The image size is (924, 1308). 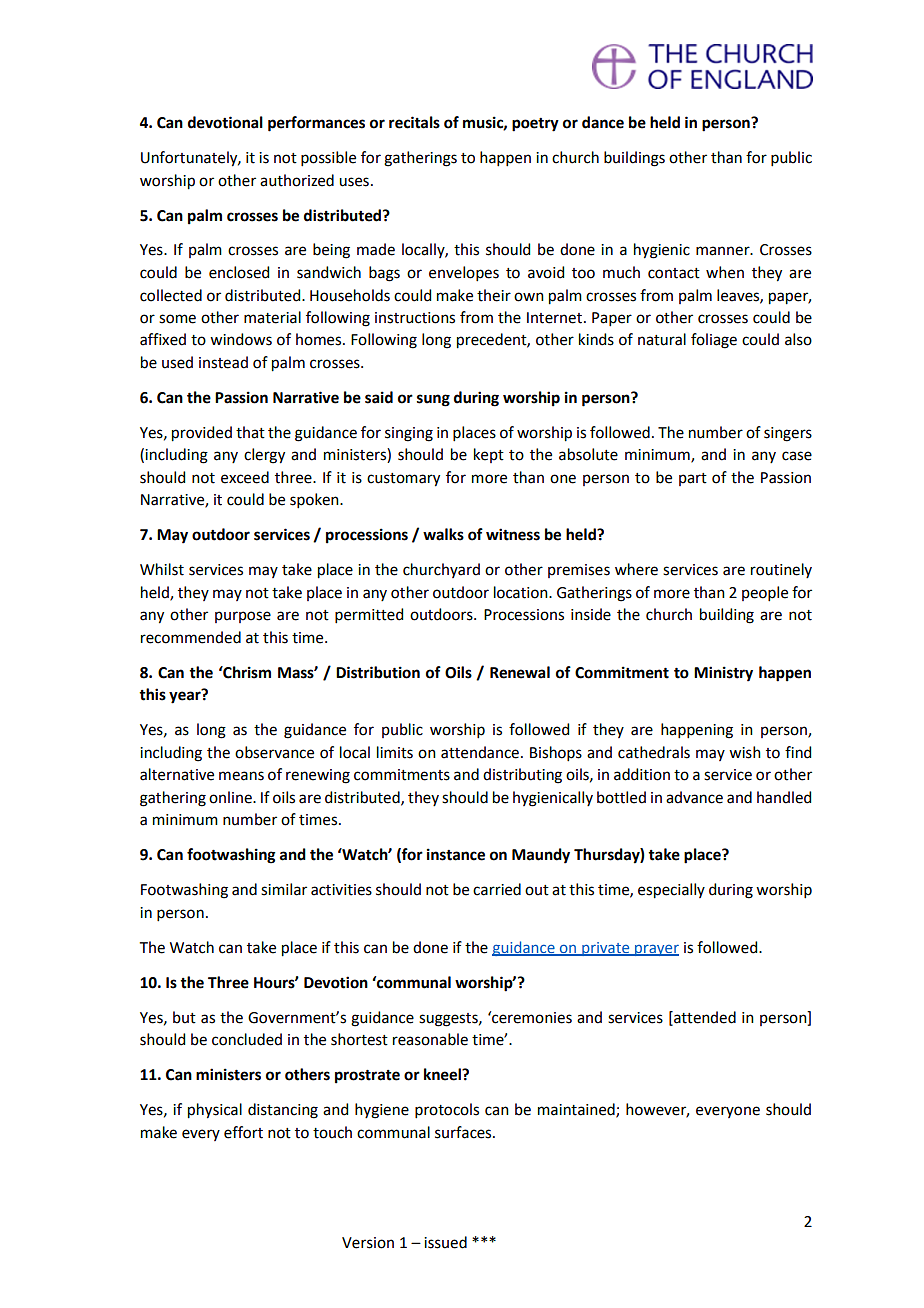 What do you see at coordinates (535, 125) in the screenshot?
I see `poetry` at bounding box center [535, 125].
